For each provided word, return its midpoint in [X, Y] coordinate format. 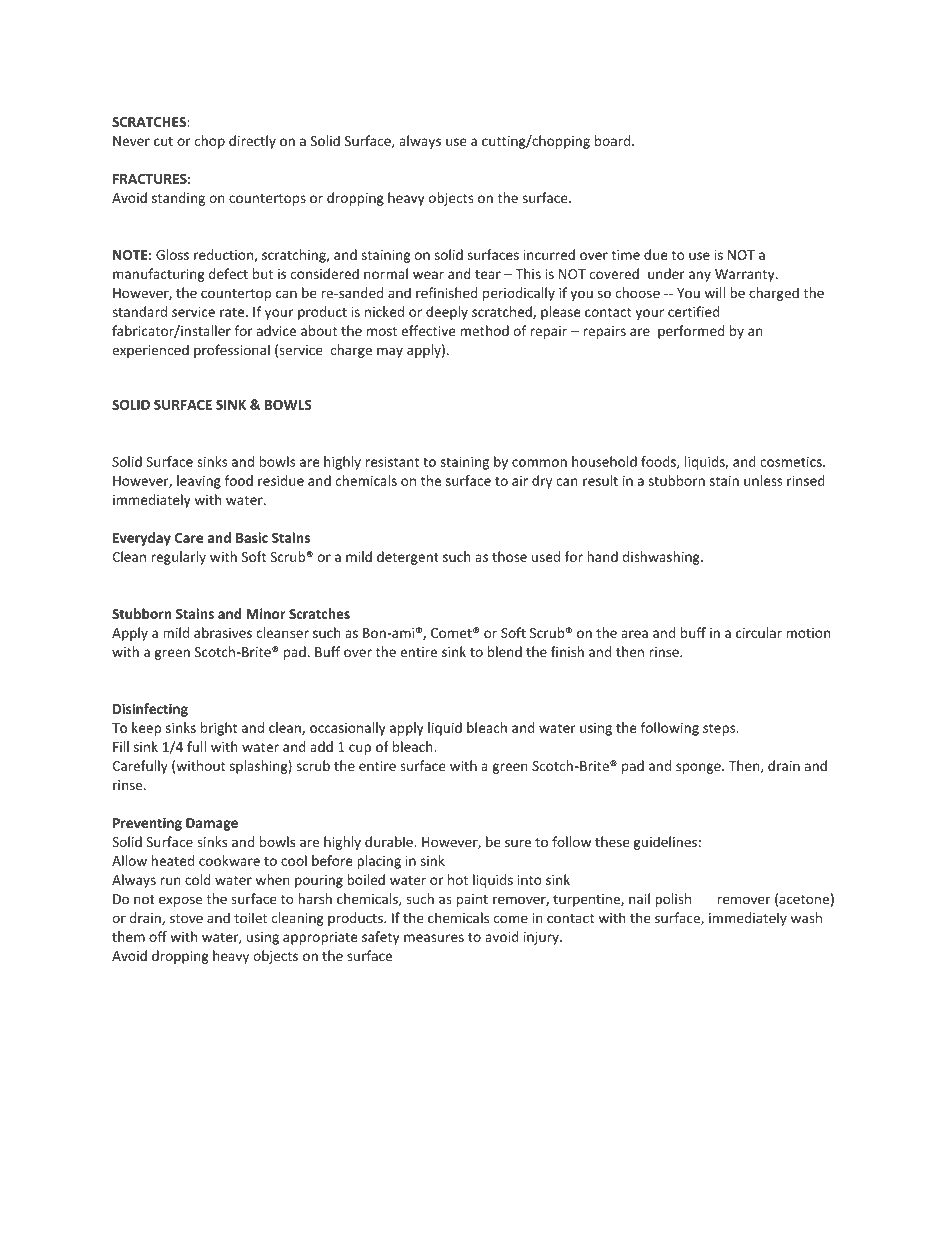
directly [252, 142]
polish [673, 900]
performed [691, 332]
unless [763, 480]
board [612, 140]
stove [186, 918]
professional [232, 351]
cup [360, 749]
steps [720, 729]
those [509, 556]
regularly [178, 558]
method [484, 330]
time [625, 255]
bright [219, 729]
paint [472, 900]
